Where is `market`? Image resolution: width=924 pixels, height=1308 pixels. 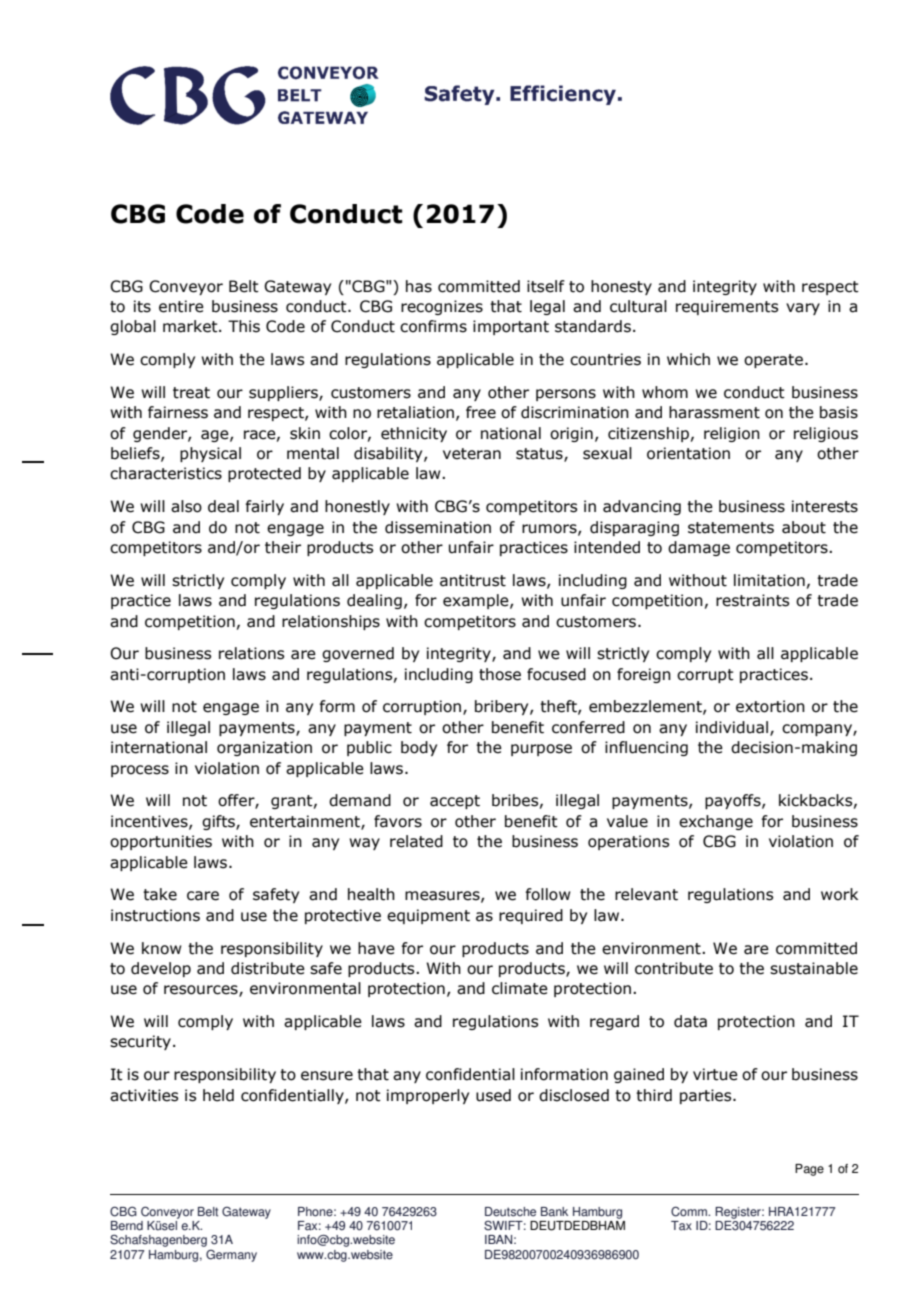
market is located at coordinates (191, 326).
